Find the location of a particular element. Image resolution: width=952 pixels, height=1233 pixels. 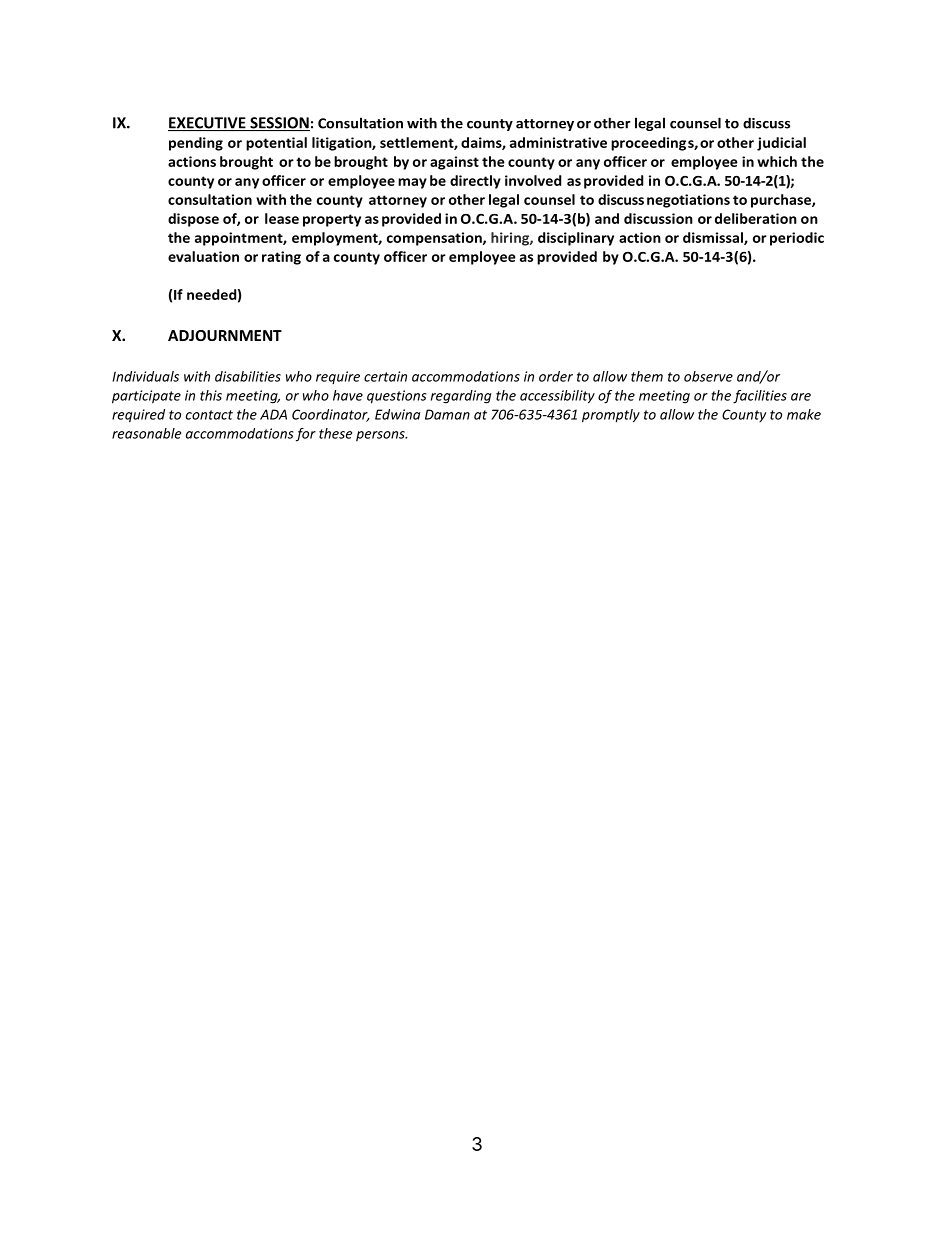

EXECUTIVE is located at coordinates (208, 124).
